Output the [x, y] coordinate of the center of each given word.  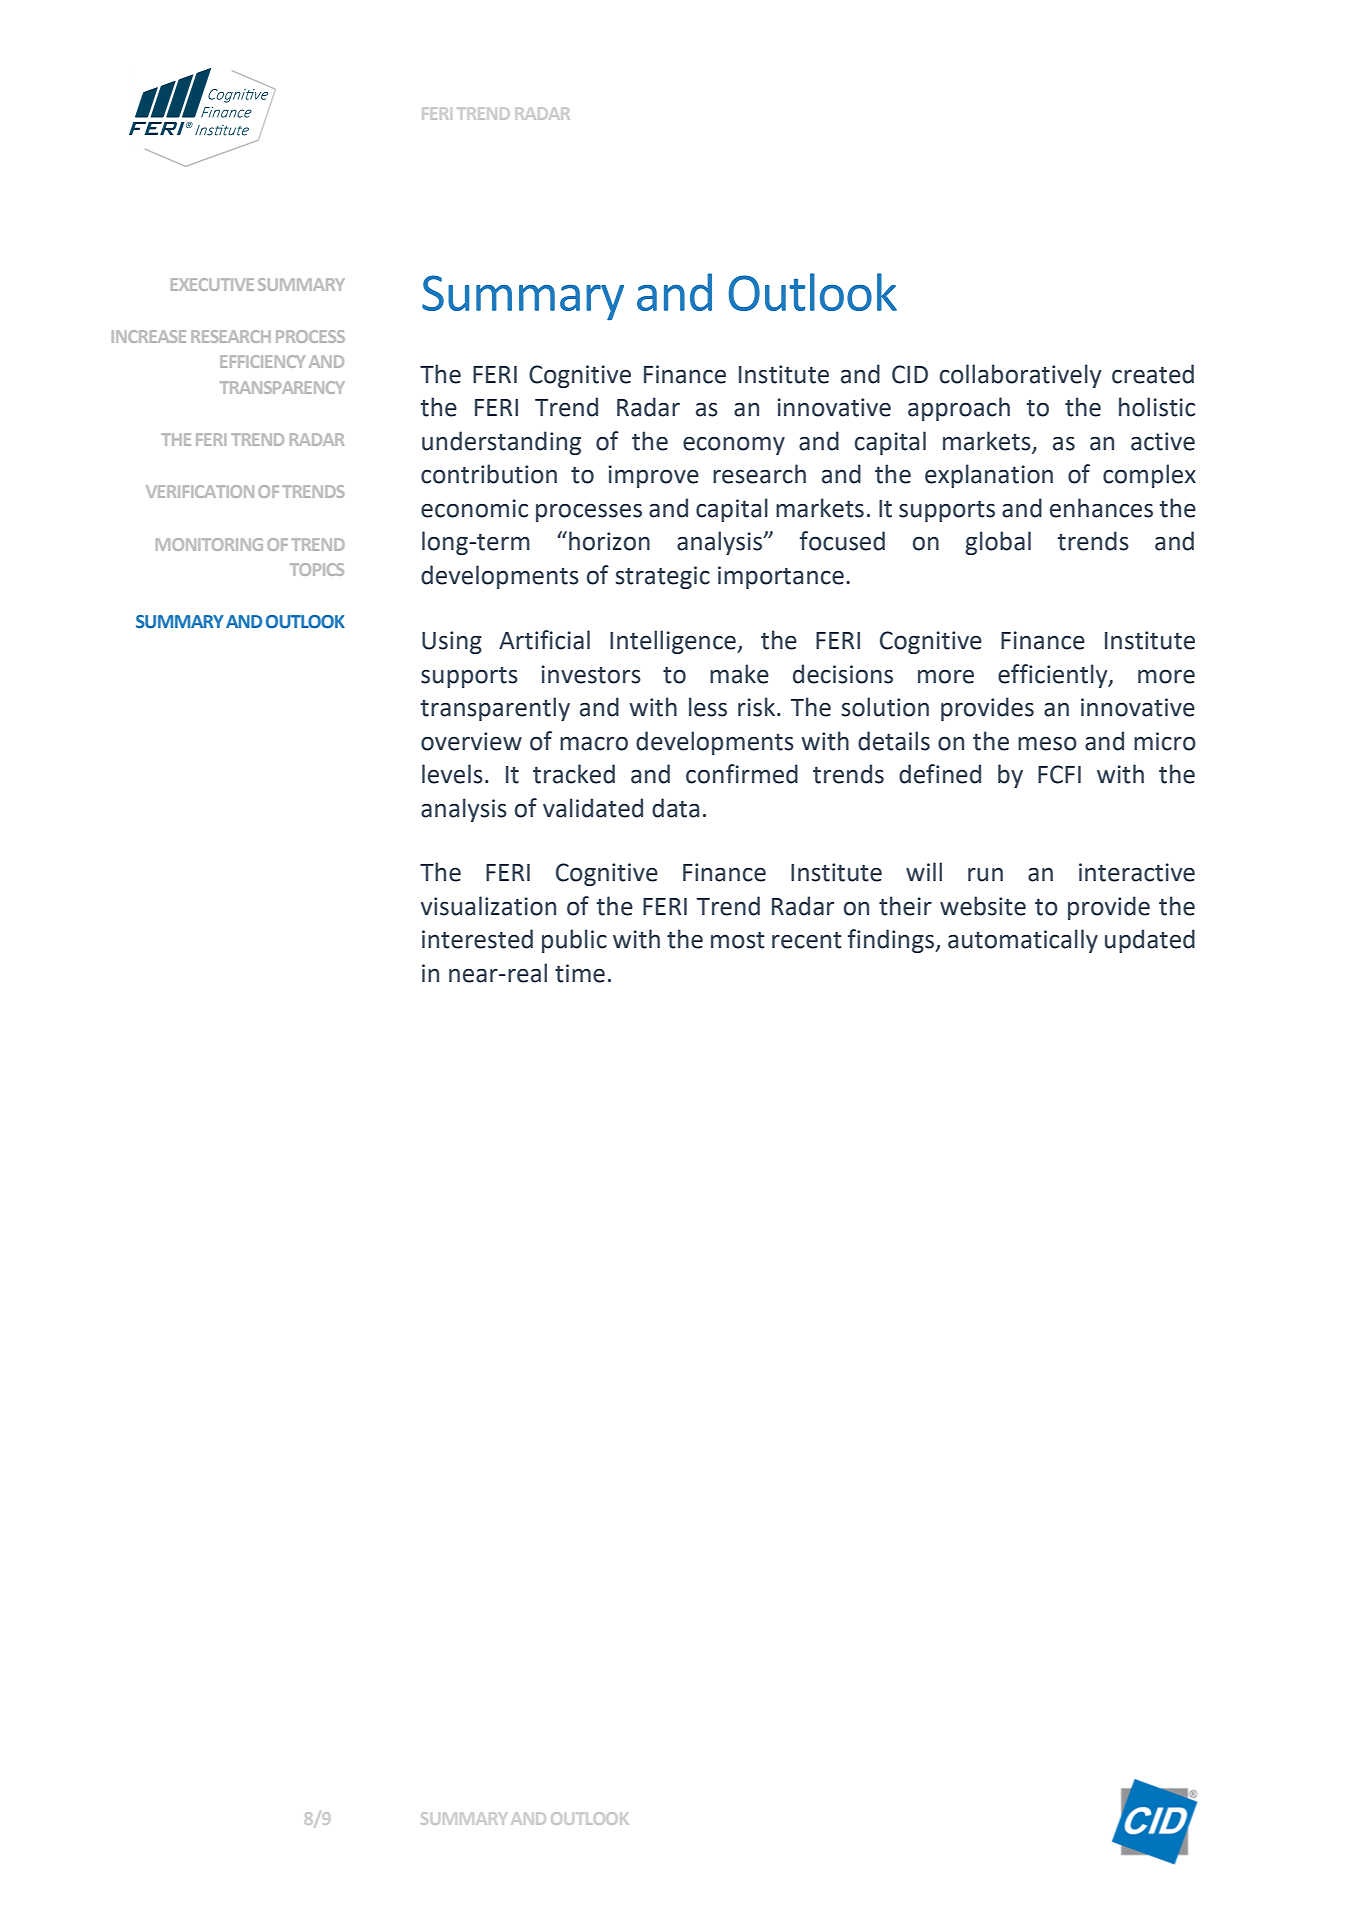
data [675, 808]
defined [940, 774]
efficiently [1054, 676]
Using [452, 642]
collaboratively [1020, 376]
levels [452, 774]
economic [474, 508]
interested [477, 939]
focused [842, 541]
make [739, 674]
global [998, 543]
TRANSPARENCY [282, 387]
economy [734, 445]
